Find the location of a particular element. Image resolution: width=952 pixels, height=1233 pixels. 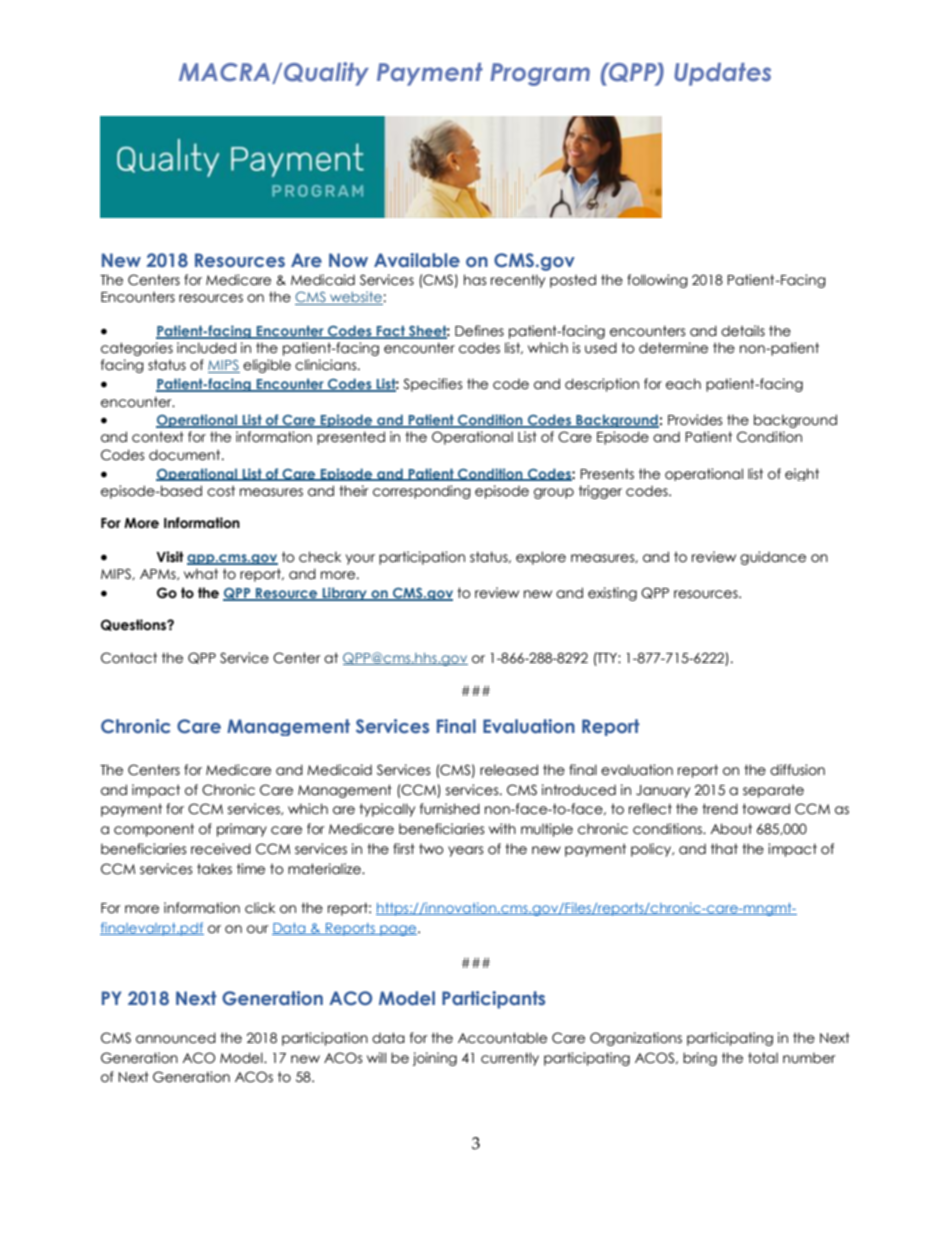

Updates is located at coordinates (722, 74).
